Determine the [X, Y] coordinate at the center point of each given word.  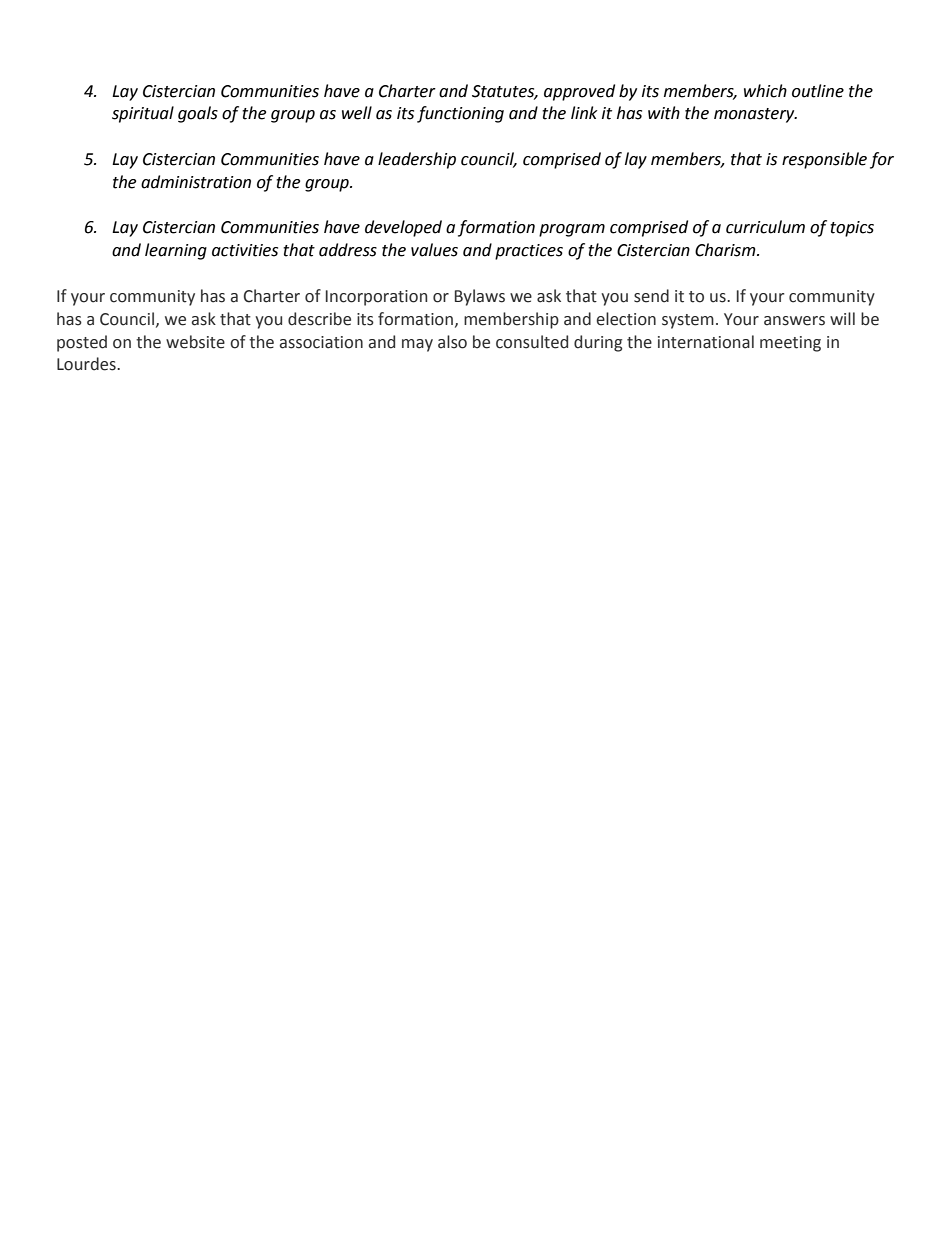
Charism [726, 250]
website [195, 342]
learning [176, 251]
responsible [824, 160]
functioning [460, 114]
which [765, 91]
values [434, 250]
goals [198, 114]
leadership [417, 160]
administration [196, 182]
